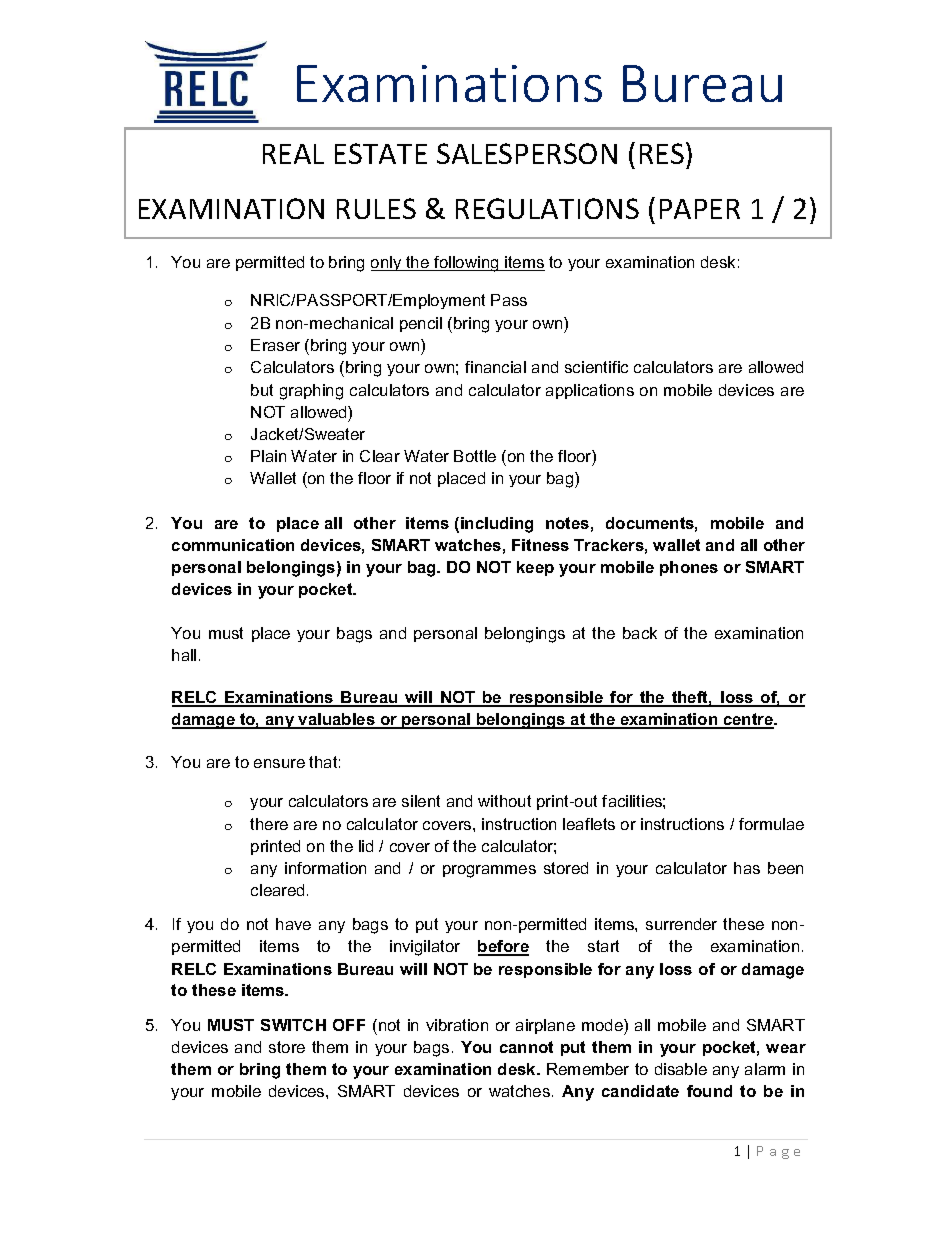 The height and width of the image is (1233, 952). What do you see at coordinates (262, 390) in the image?
I see `but` at bounding box center [262, 390].
